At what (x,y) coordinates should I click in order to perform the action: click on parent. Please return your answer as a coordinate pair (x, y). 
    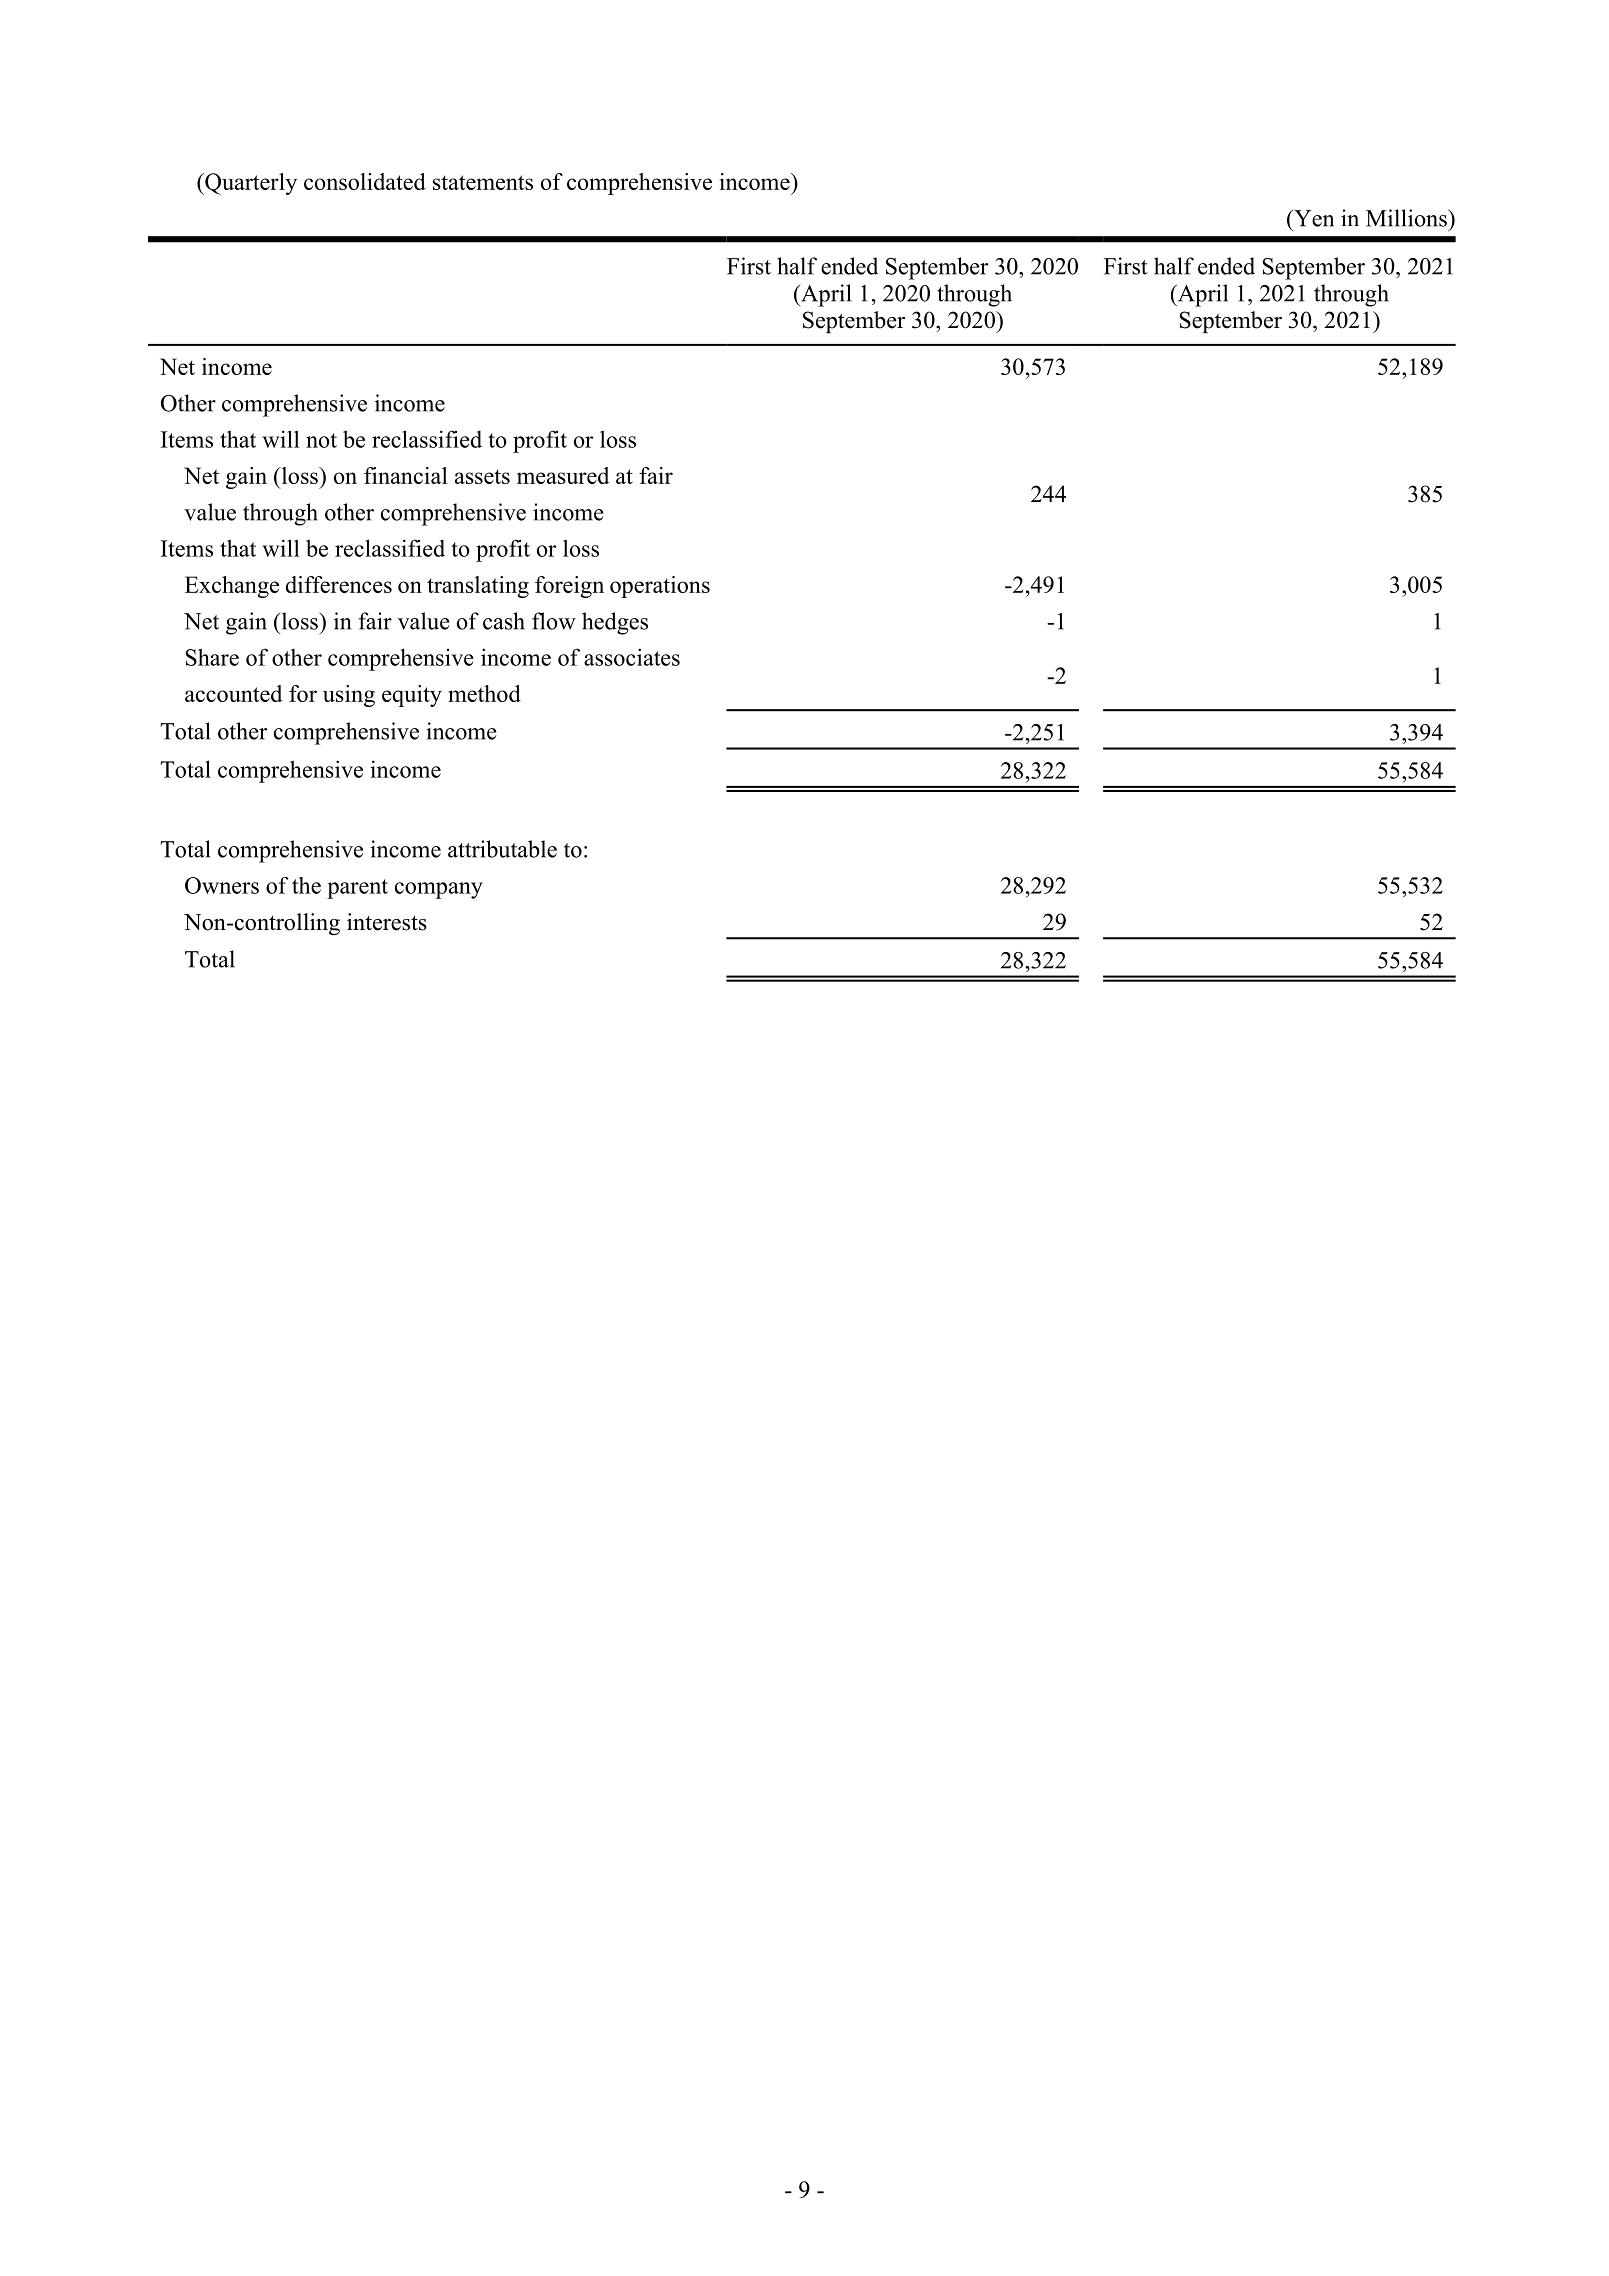
    Looking at the image, I should click on (357, 889).
